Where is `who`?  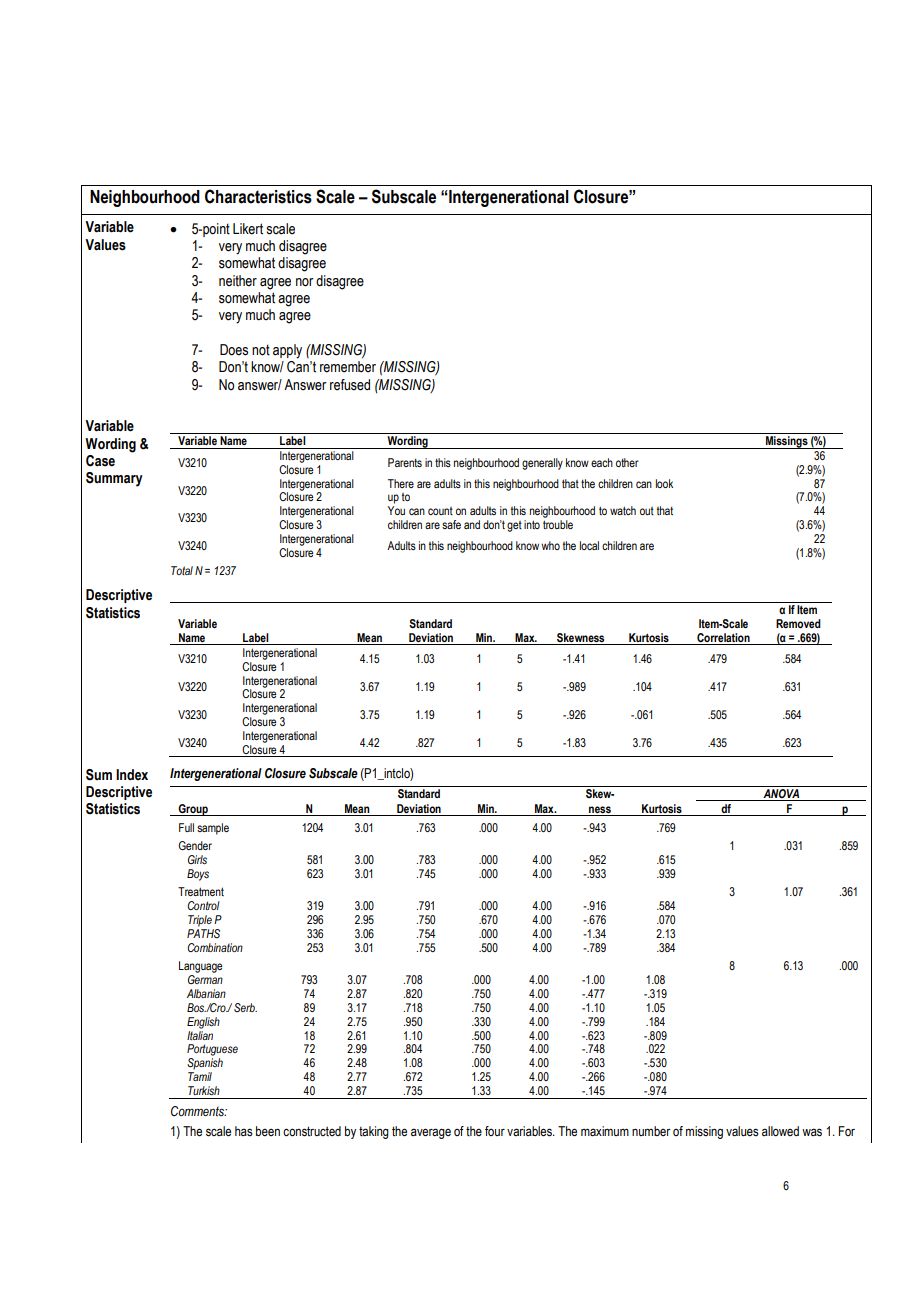 who is located at coordinates (550, 545).
